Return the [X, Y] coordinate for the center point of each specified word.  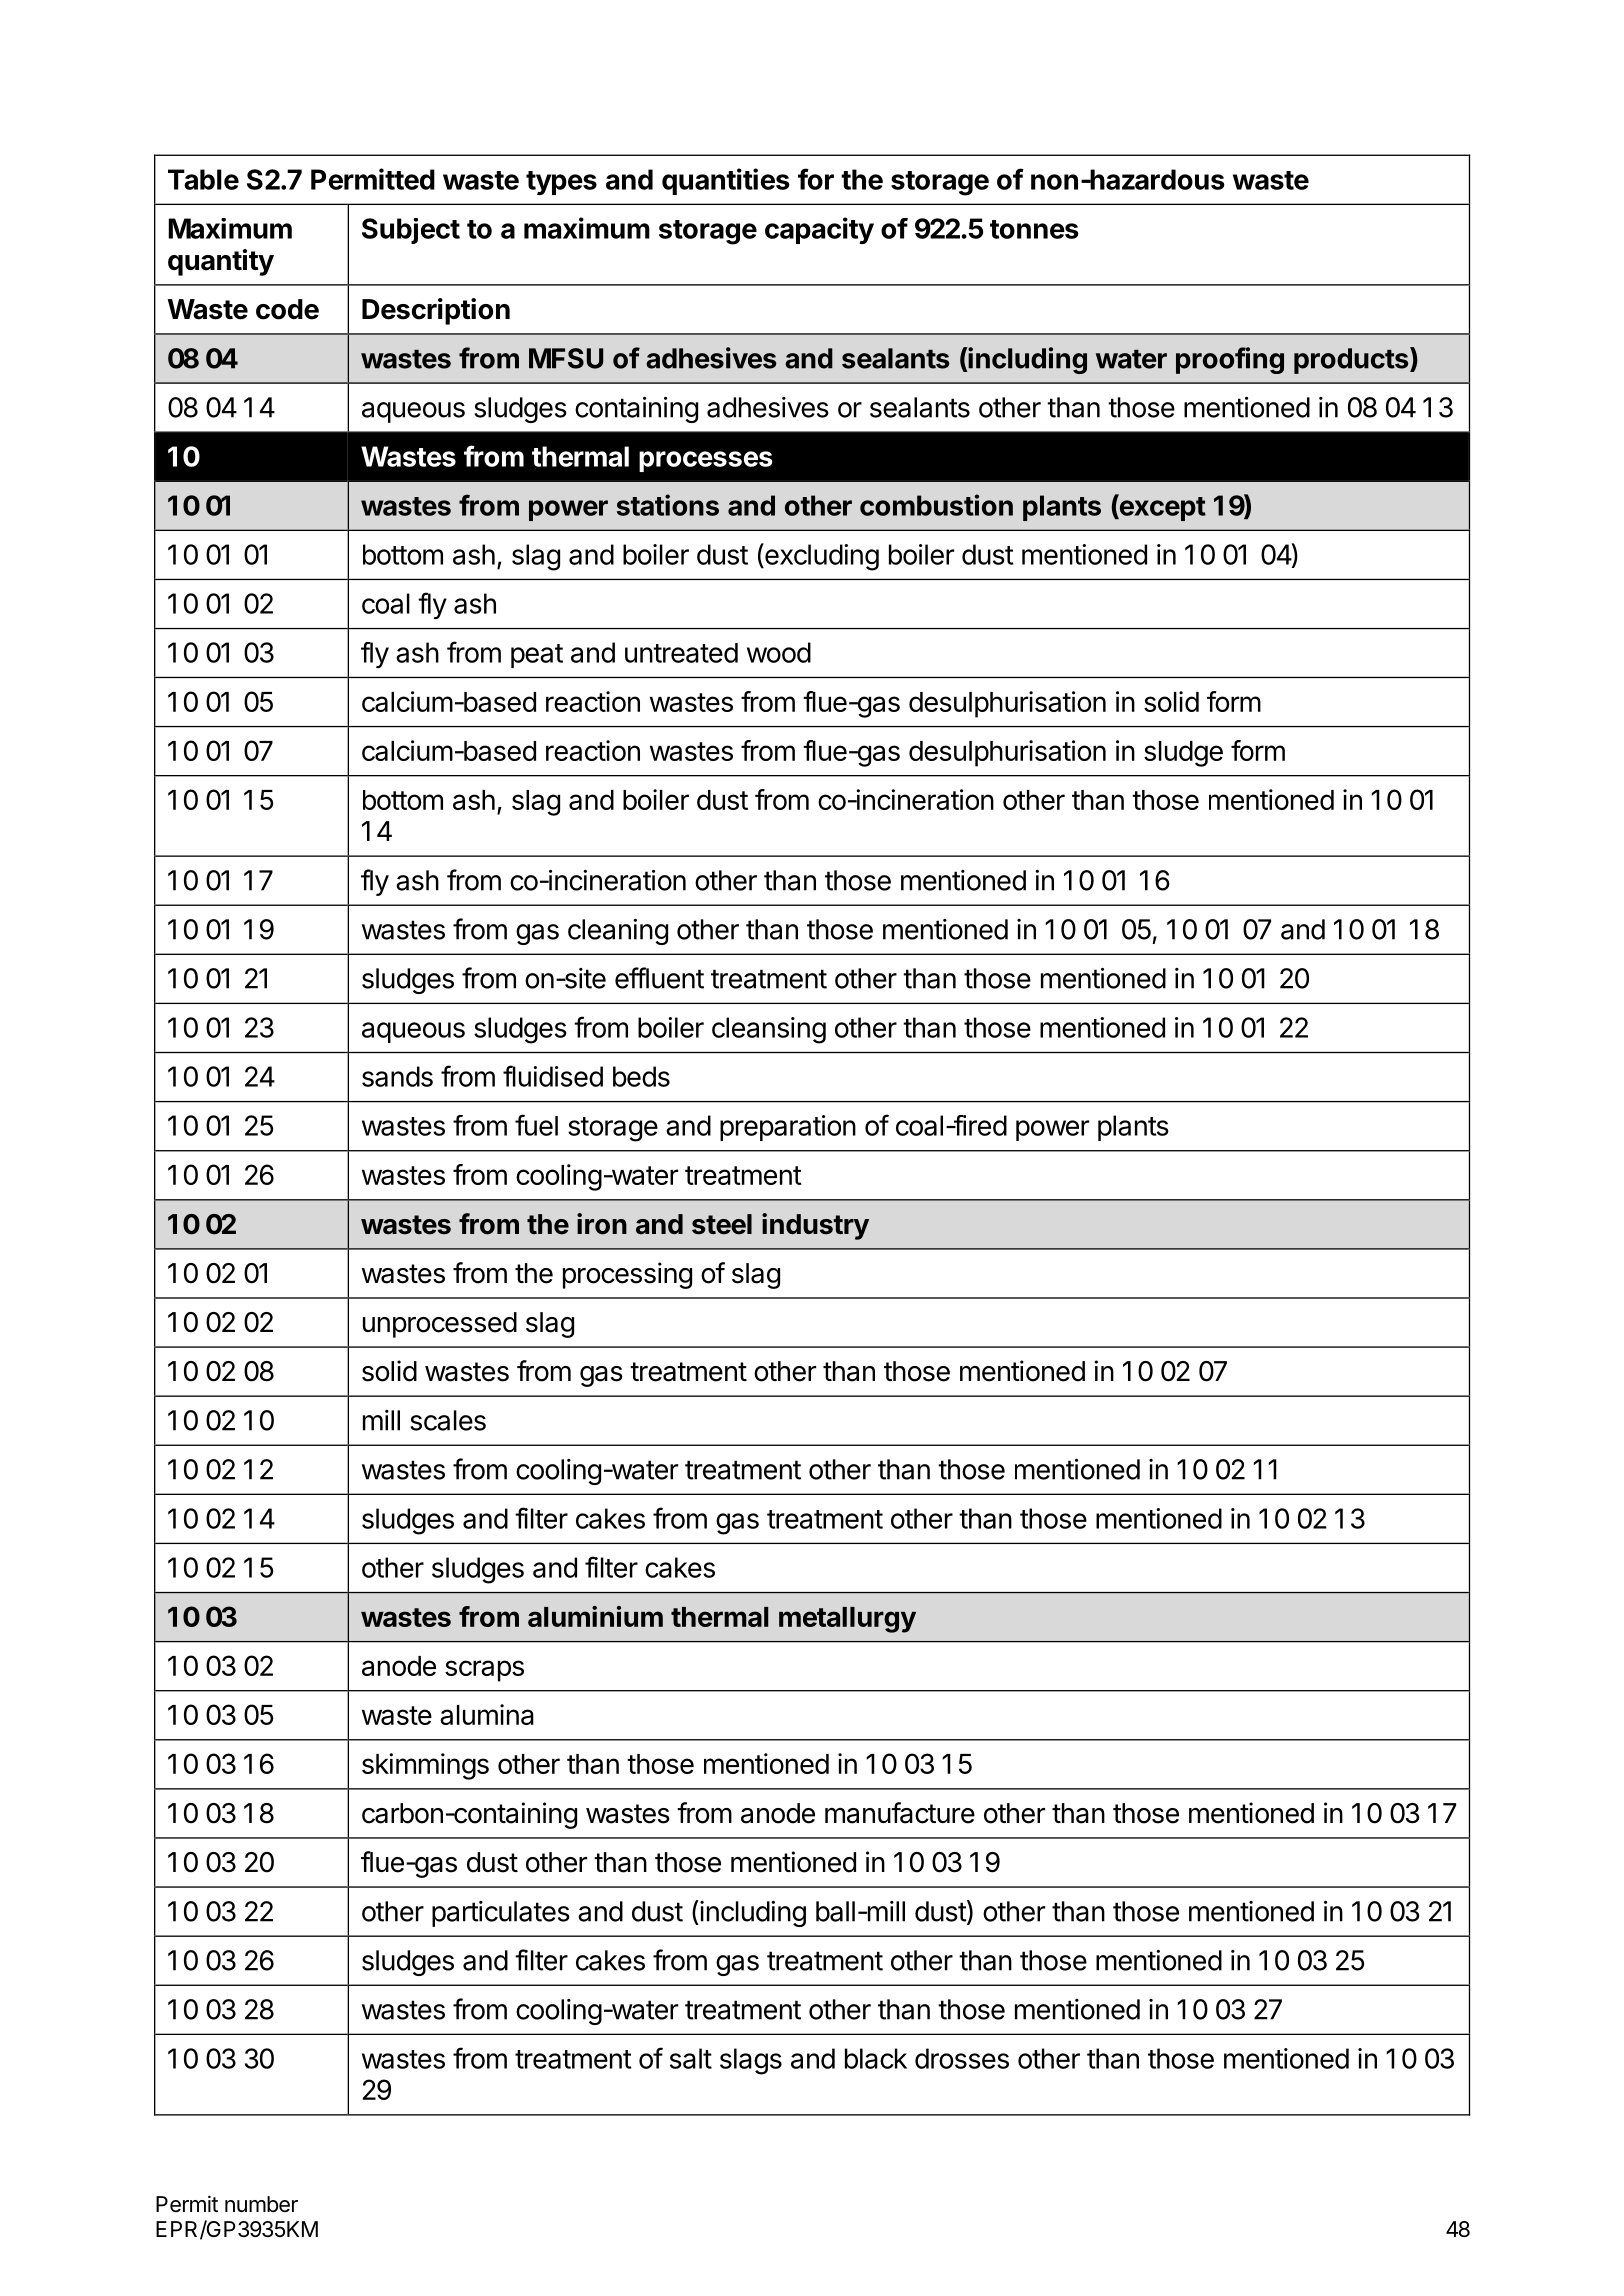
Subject [411, 231]
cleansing [769, 1030]
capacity [819, 230]
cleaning [618, 932]
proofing [1230, 360]
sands [397, 1076]
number [261, 2204]
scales [448, 1420]
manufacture [900, 1813]
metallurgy [847, 1620]
